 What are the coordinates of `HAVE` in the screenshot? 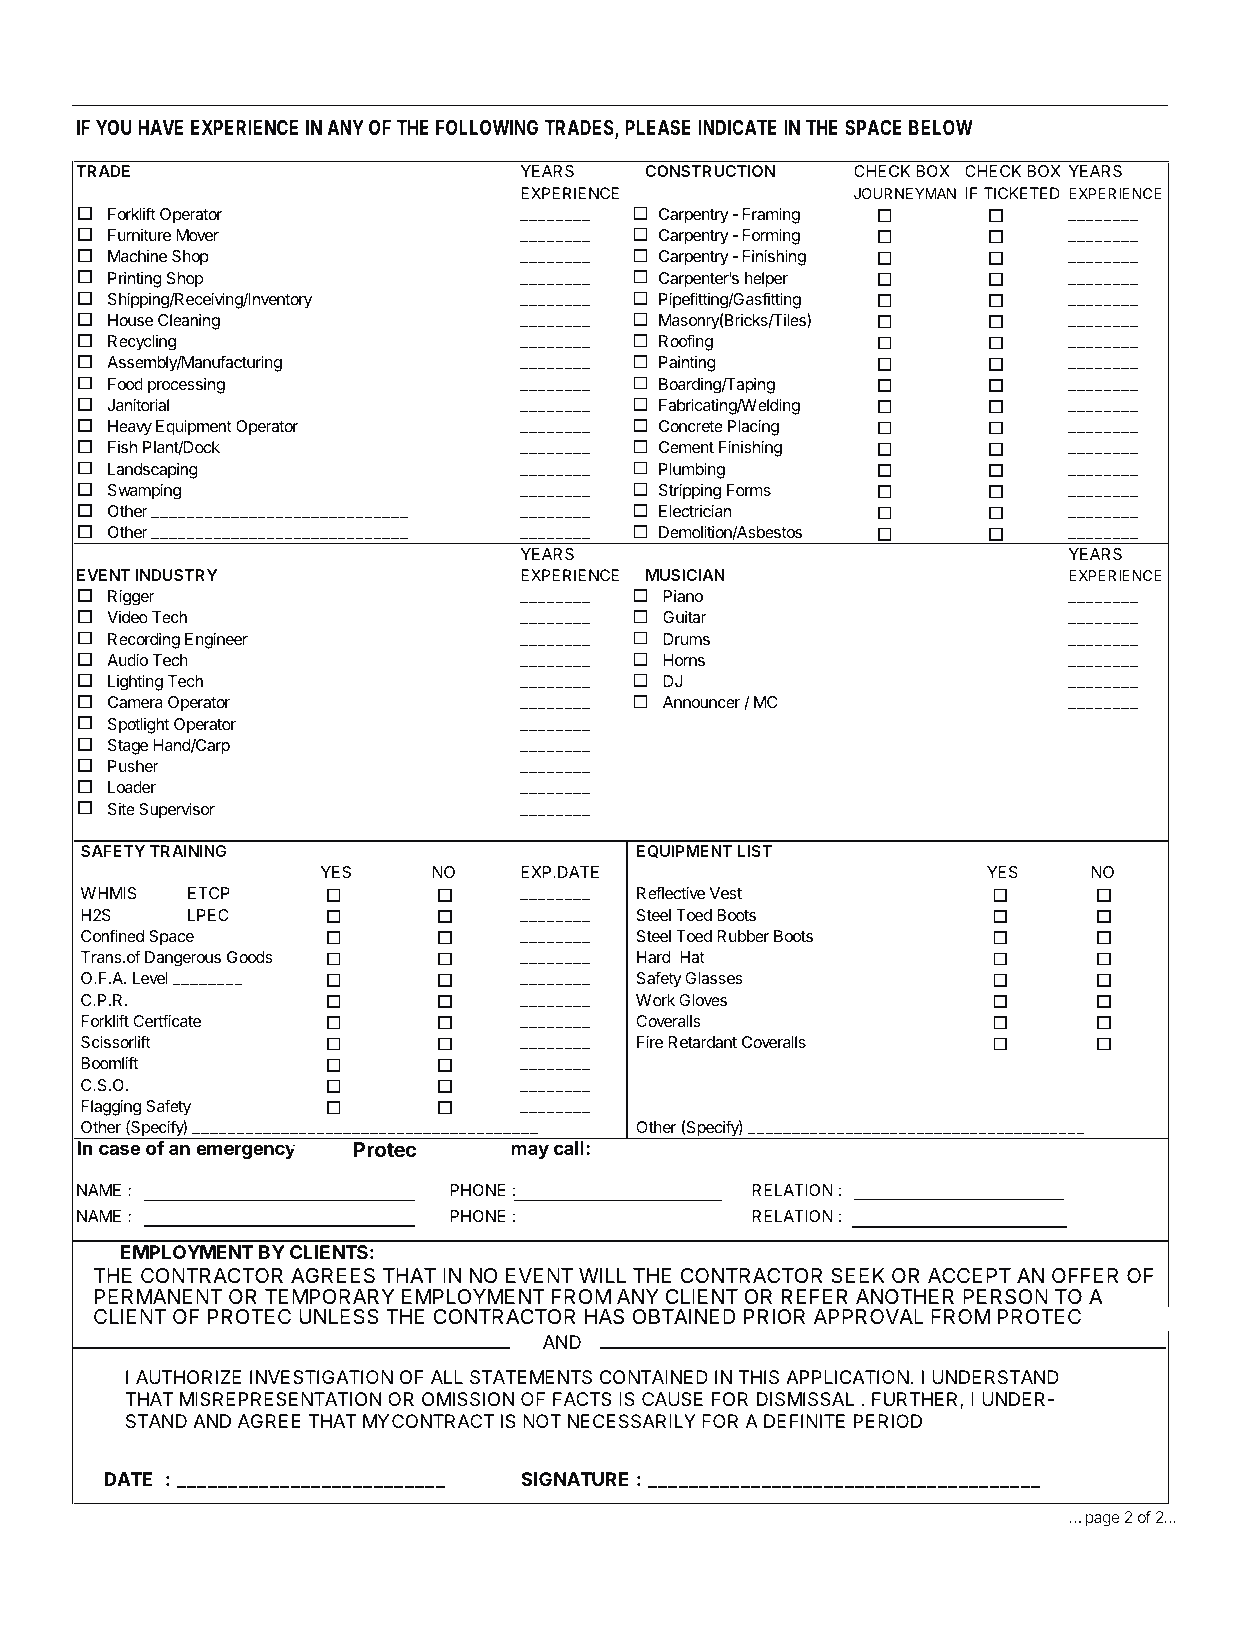 It's located at (160, 127).
